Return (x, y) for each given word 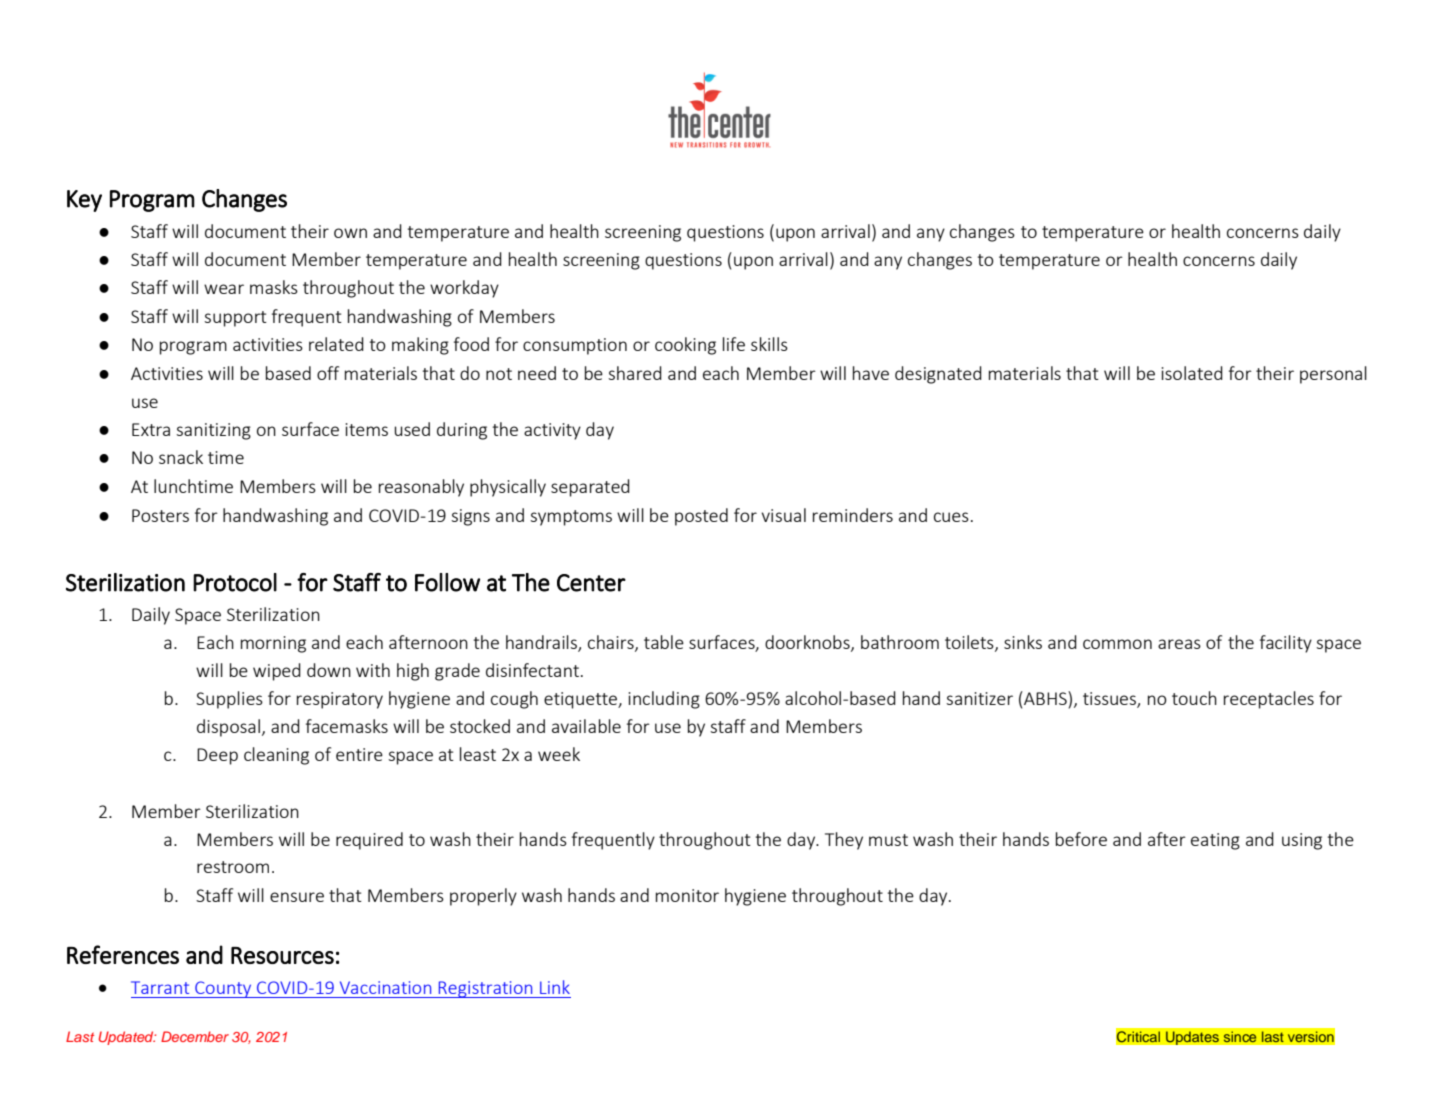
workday (464, 289)
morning (273, 644)
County (223, 989)
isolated (1192, 373)
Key (84, 201)
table (664, 642)
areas (1179, 644)
